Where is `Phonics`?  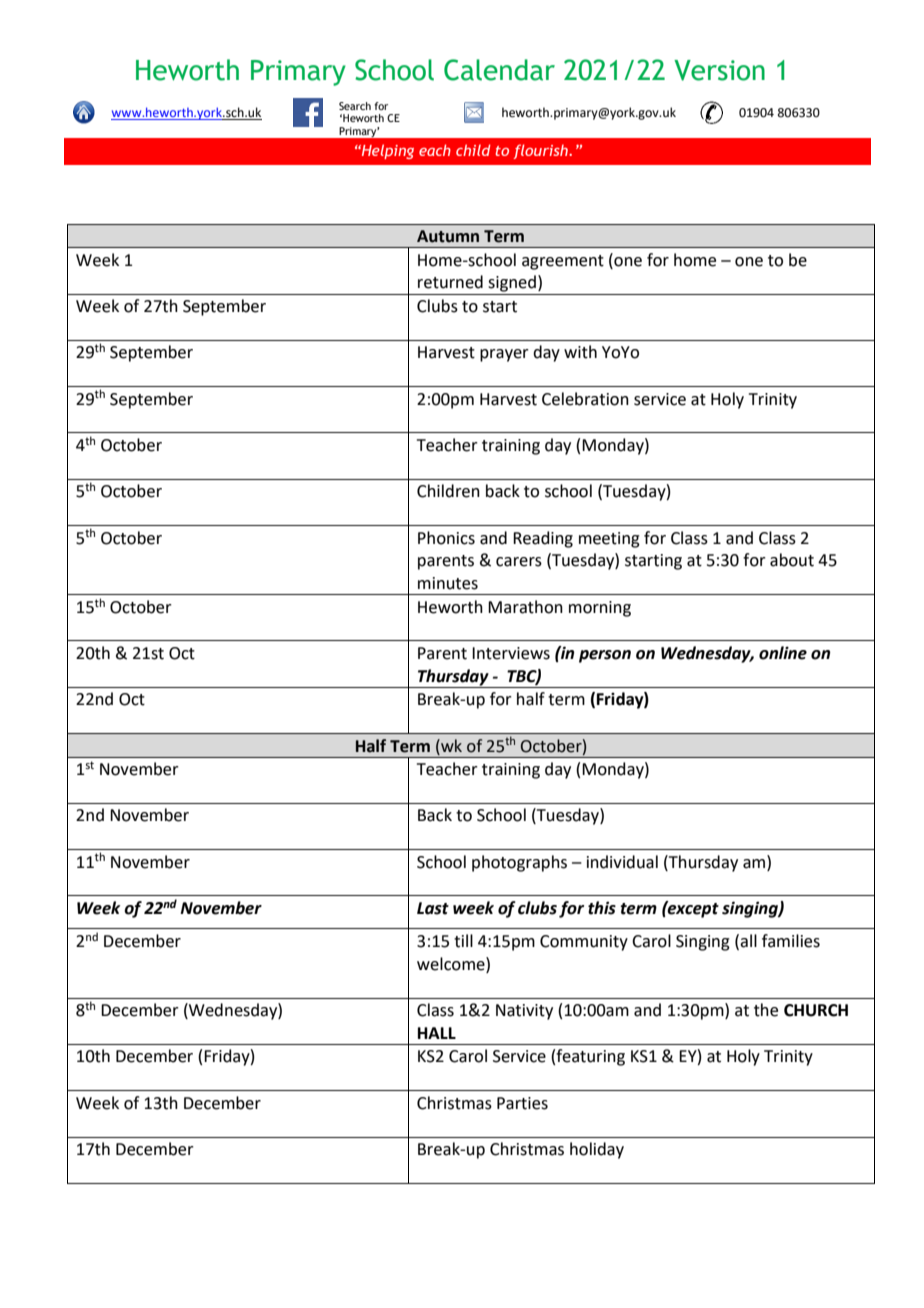 Phonics is located at coordinates (446, 538).
